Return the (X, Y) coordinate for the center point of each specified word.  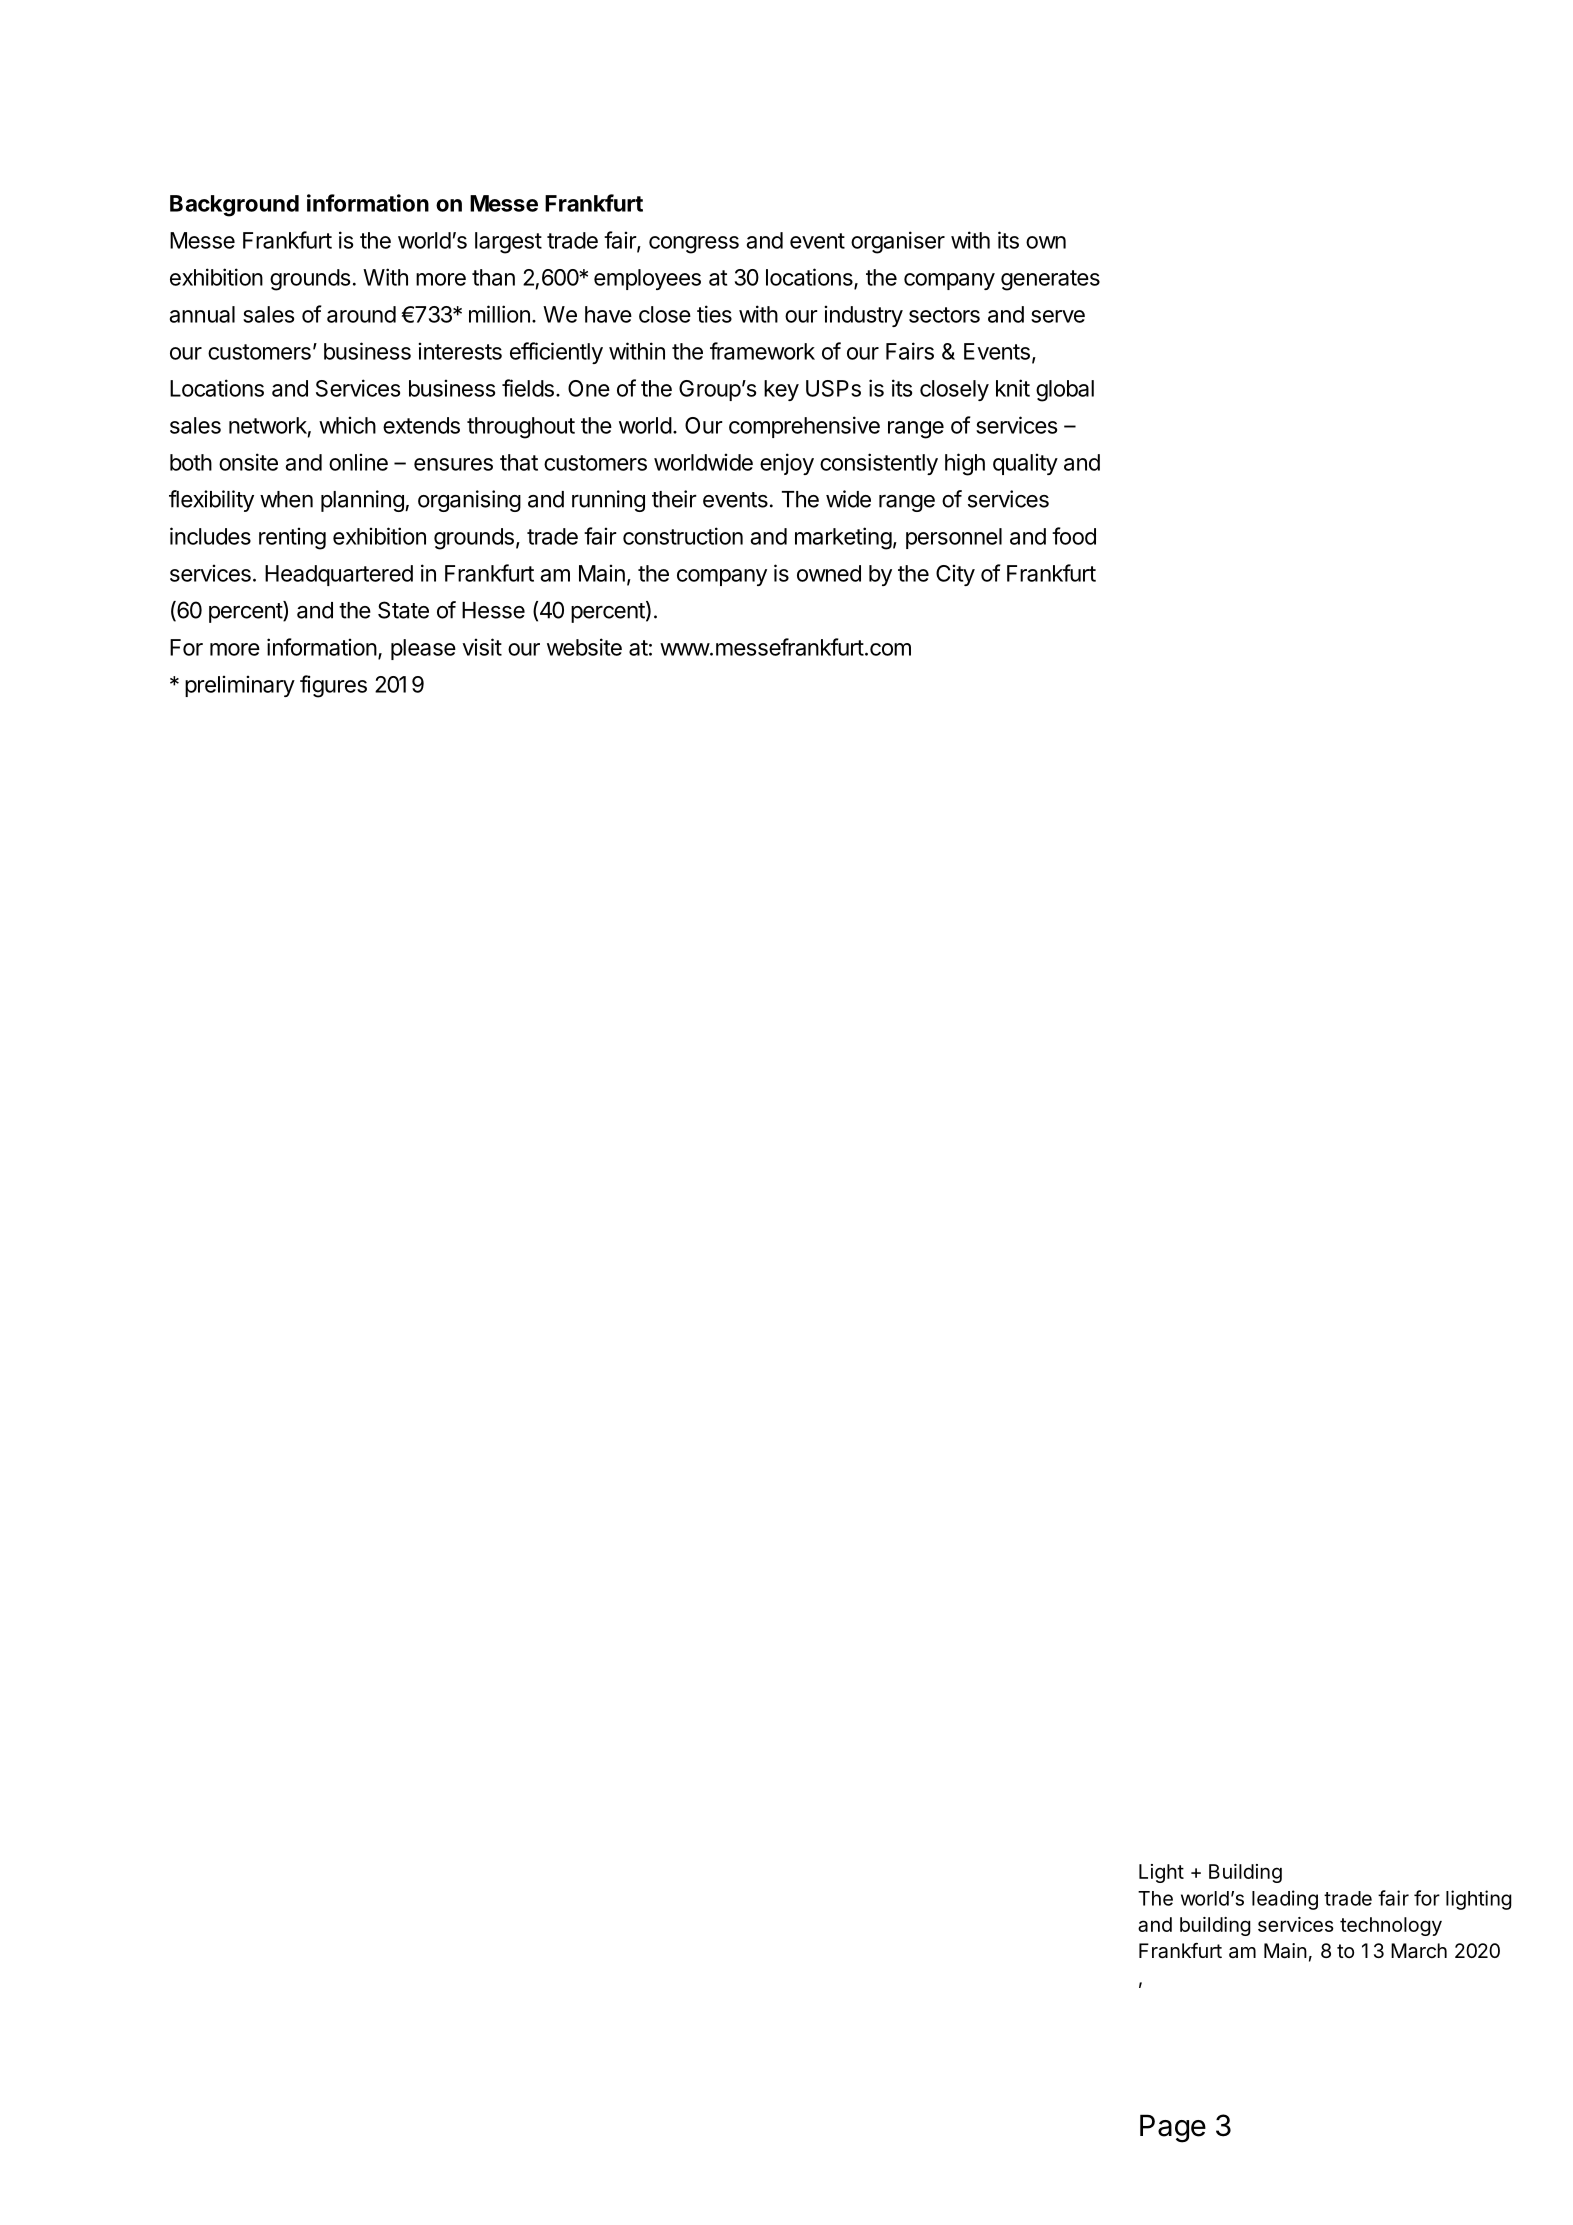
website (584, 647)
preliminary (240, 686)
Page (1173, 2128)
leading (1285, 1900)
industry (863, 316)
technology (1391, 1926)
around (361, 314)
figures (333, 686)
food (1074, 536)
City (955, 575)
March (1419, 1951)
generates (1050, 280)
